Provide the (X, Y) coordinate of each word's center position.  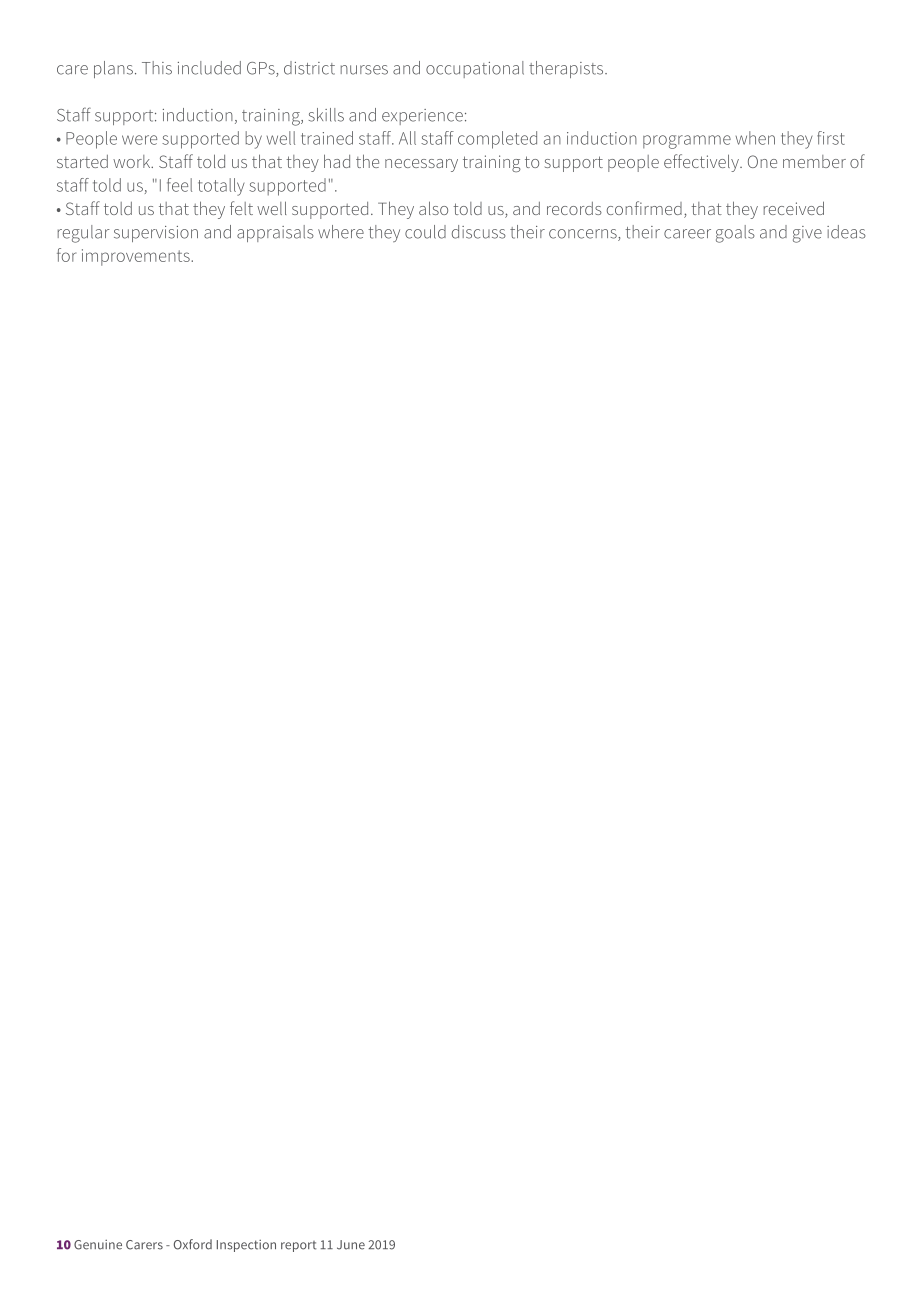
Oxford (193, 1244)
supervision (156, 234)
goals (735, 234)
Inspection (246, 1246)
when (755, 138)
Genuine (98, 1245)
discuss (479, 232)
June (351, 1245)
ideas (846, 232)
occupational (475, 69)
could (425, 232)
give (807, 234)
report (298, 1246)
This (157, 68)
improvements (137, 257)
